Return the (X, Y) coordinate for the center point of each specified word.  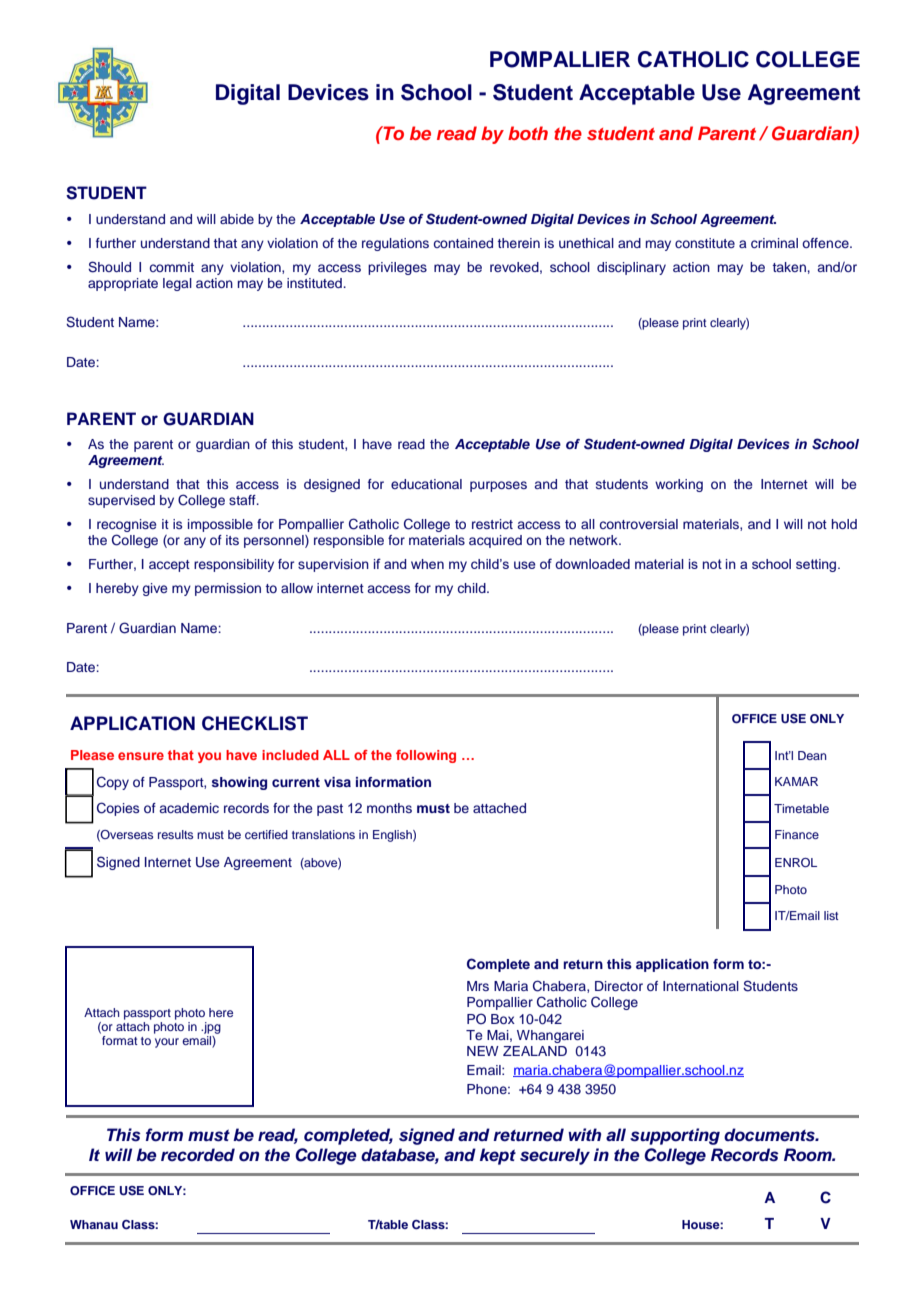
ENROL (796, 862)
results (175, 834)
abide (237, 219)
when (427, 564)
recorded (198, 1155)
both (528, 133)
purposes (498, 486)
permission (228, 589)
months (389, 808)
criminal (774, 243)
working (679, 485)
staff (243, 500)
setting (817, 565)
